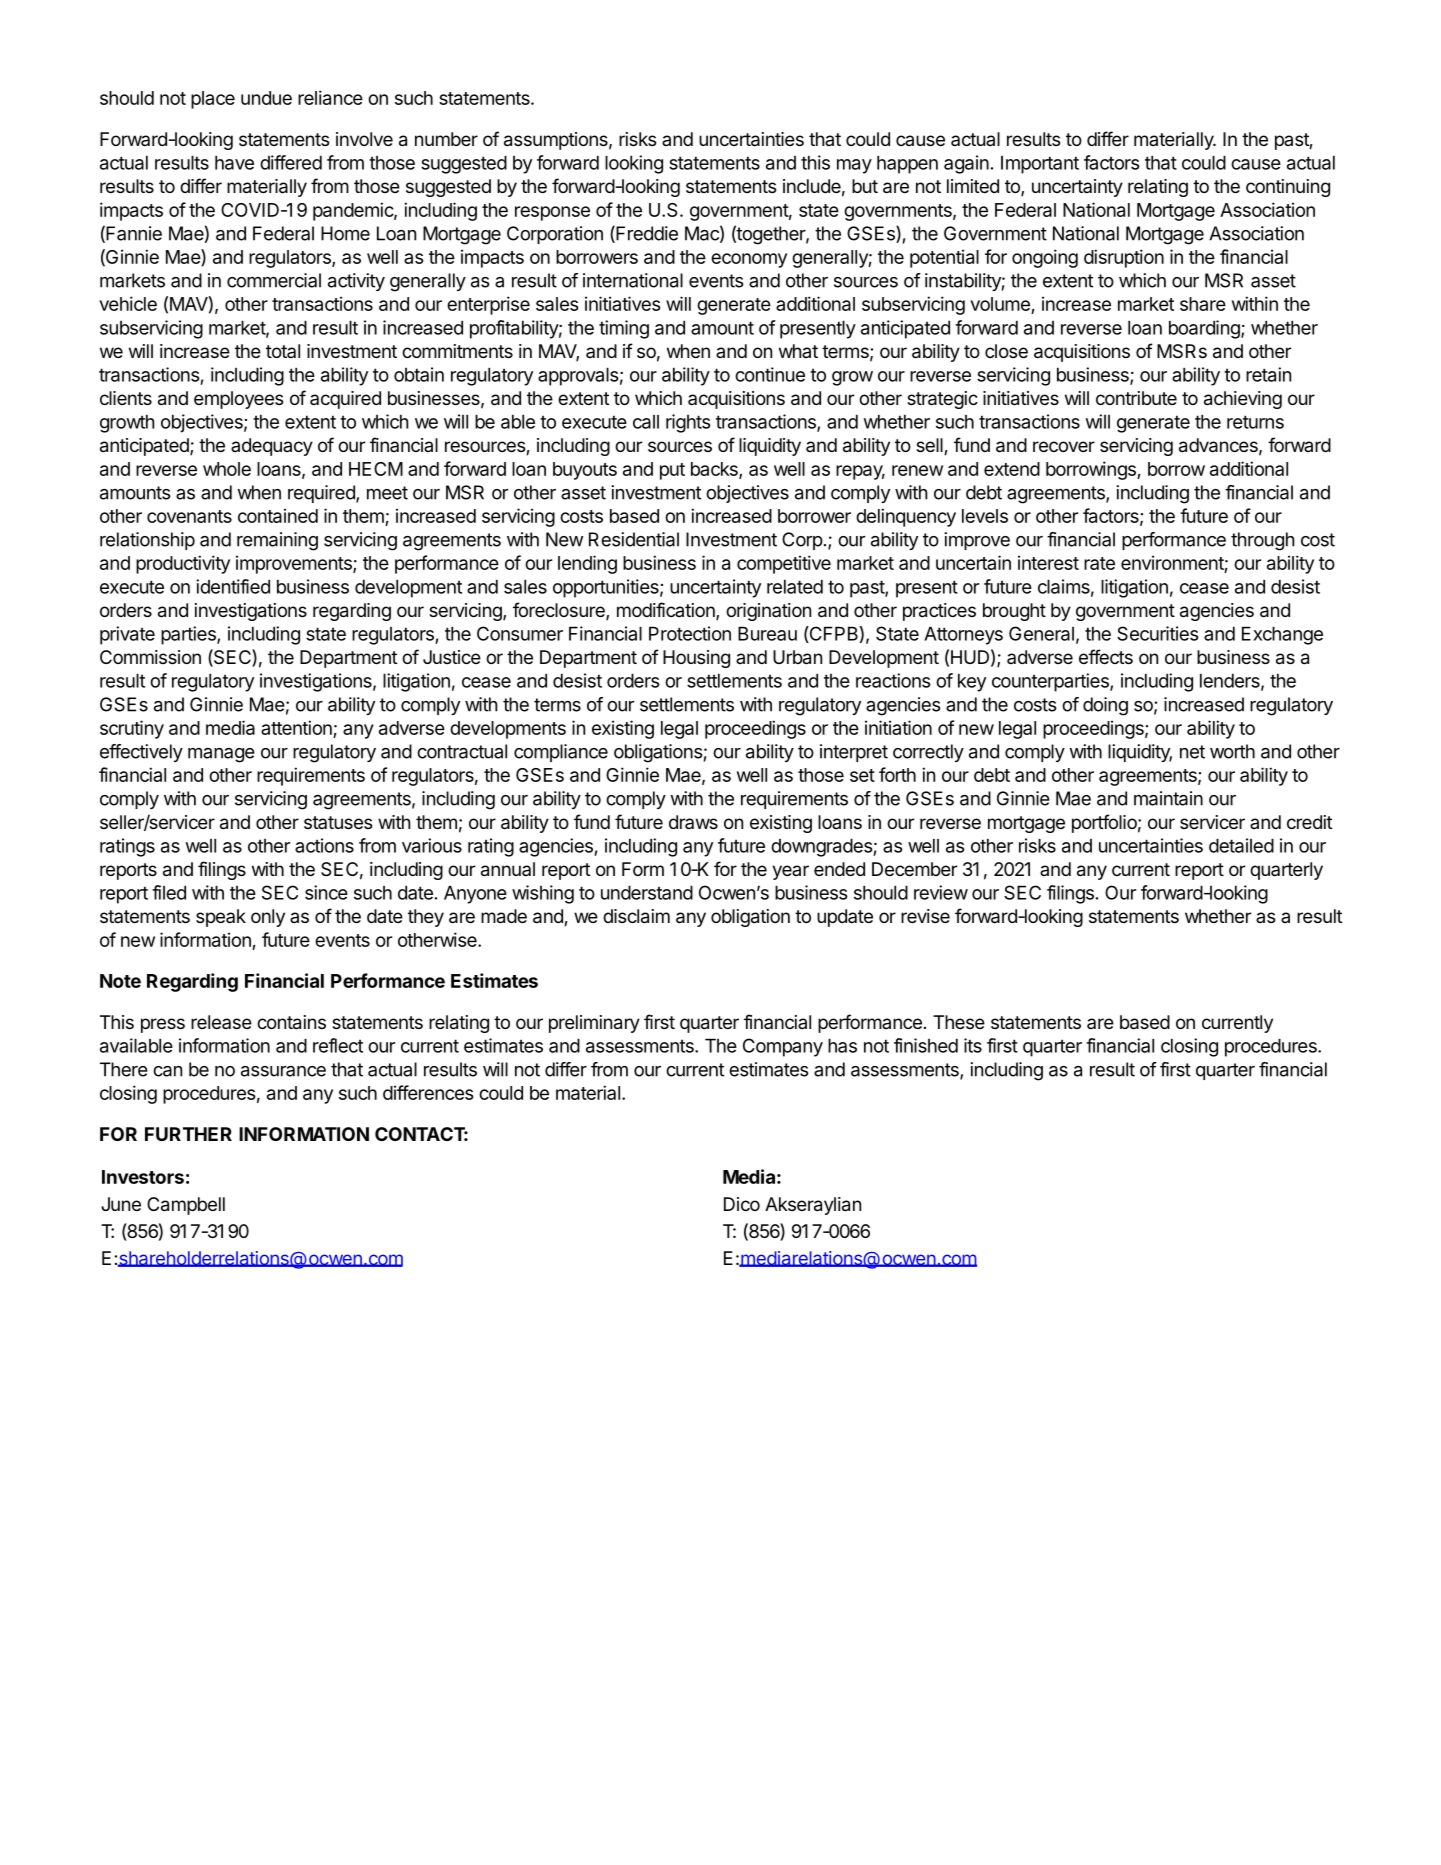 Image resolution: width=1441 pixels, height=1865 pixels. What do you see at coordinates (186, 1206) in the page?
I see `Campbell` at bounding box center [186, 1206].
